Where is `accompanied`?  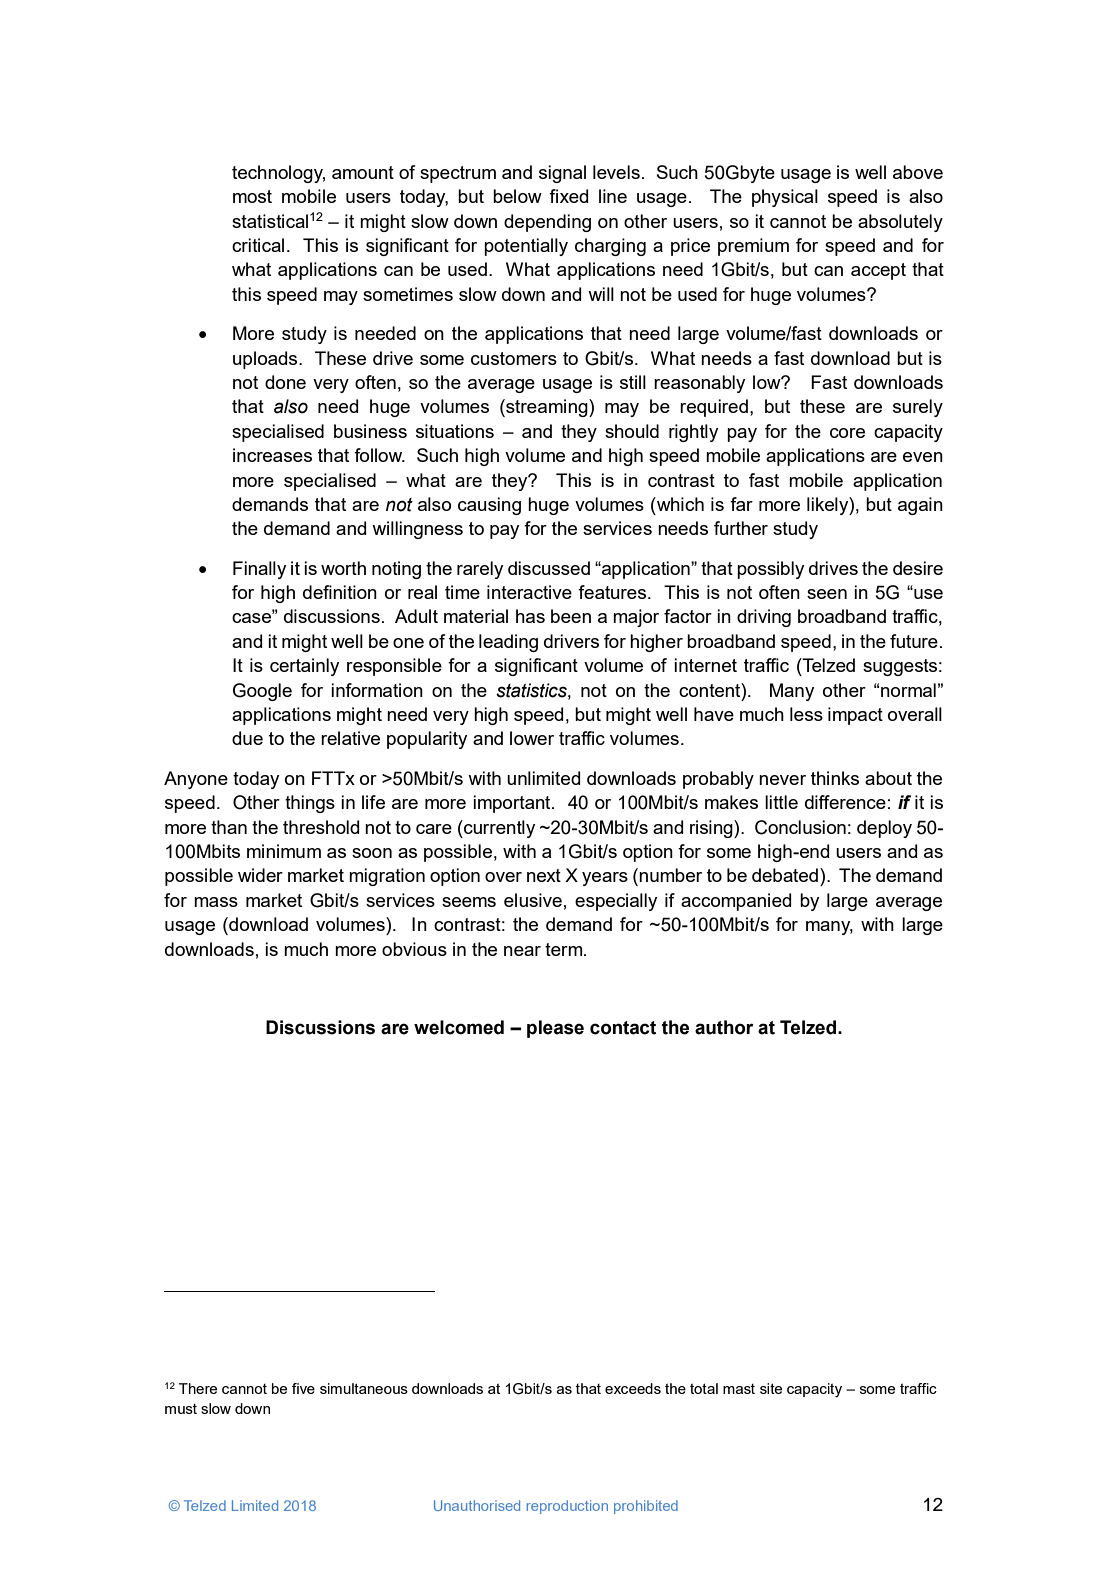
accompanied is located at coordinates (736, 902).
